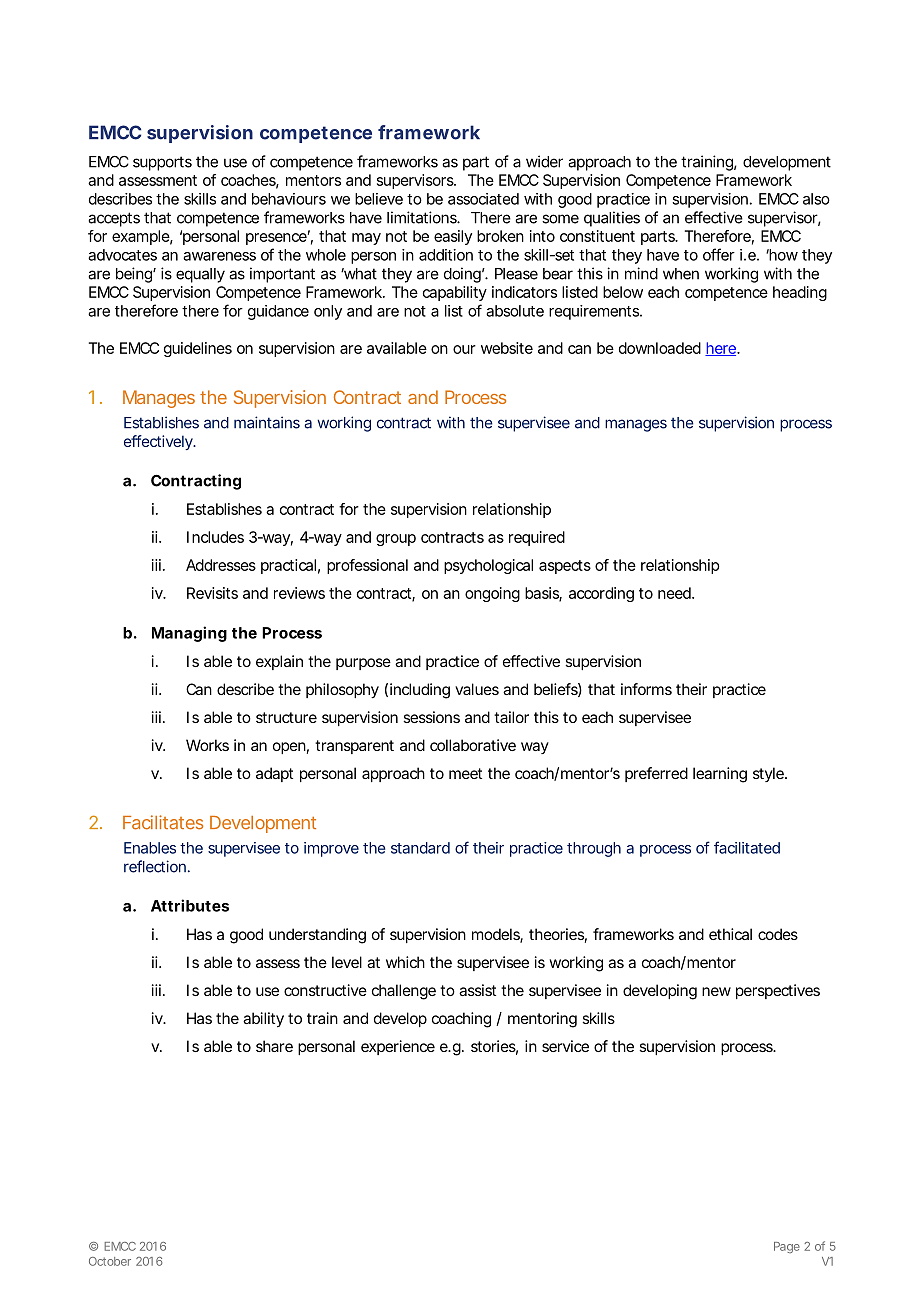 Image resolution: width=924 pixels, height=1308 pixels. I want to click on offer, so click(719, 254).
